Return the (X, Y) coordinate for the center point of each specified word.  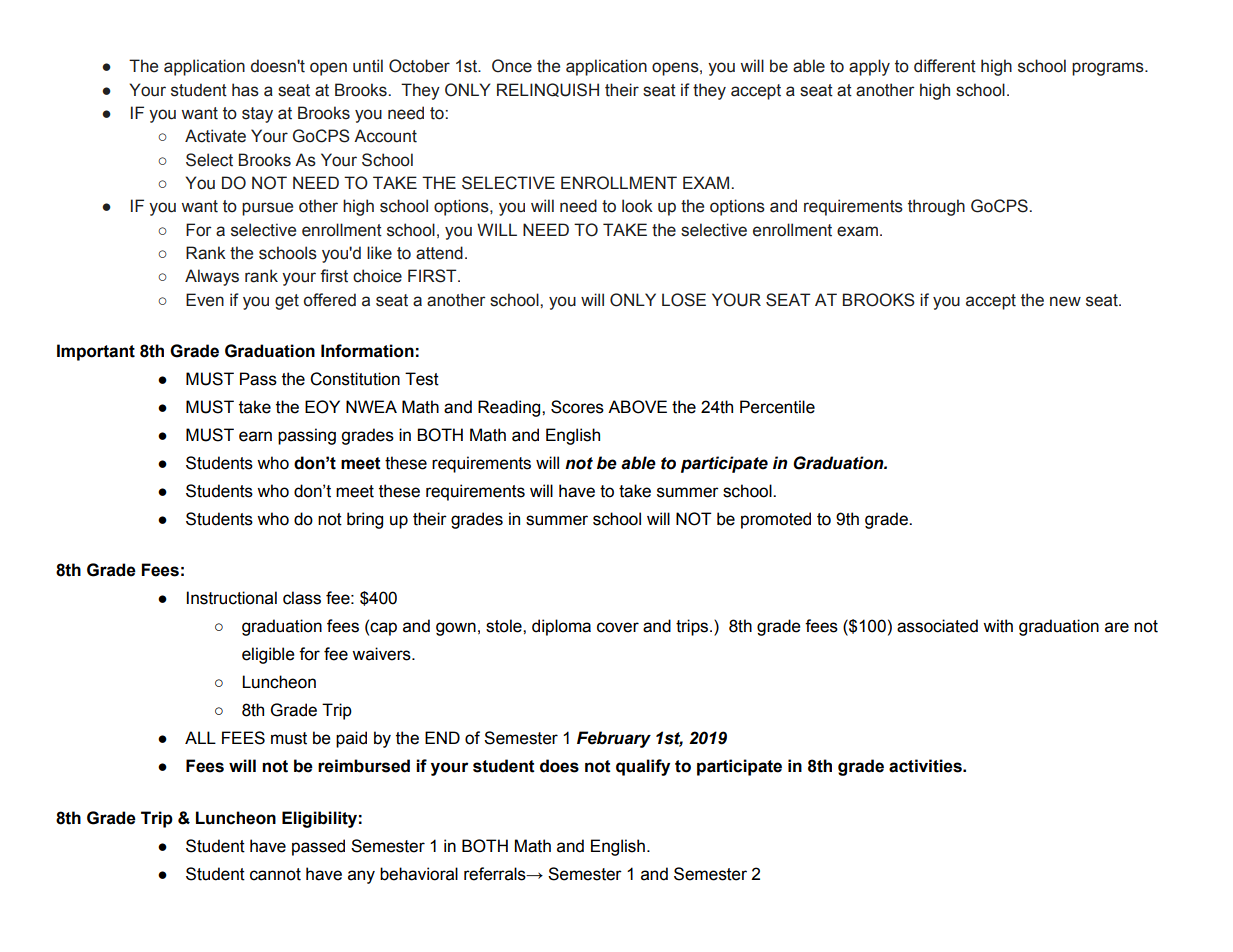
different (945, 66)
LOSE (684, 300)
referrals (496, 874)
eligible (268, 655)
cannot (275, 874)
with (998, 626)
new (1065, 301)
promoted (776, 520)
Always (212, 277)
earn (255, 436)
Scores (577, 407)
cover (618, 627)
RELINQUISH (548, 90)
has (245, 90)
